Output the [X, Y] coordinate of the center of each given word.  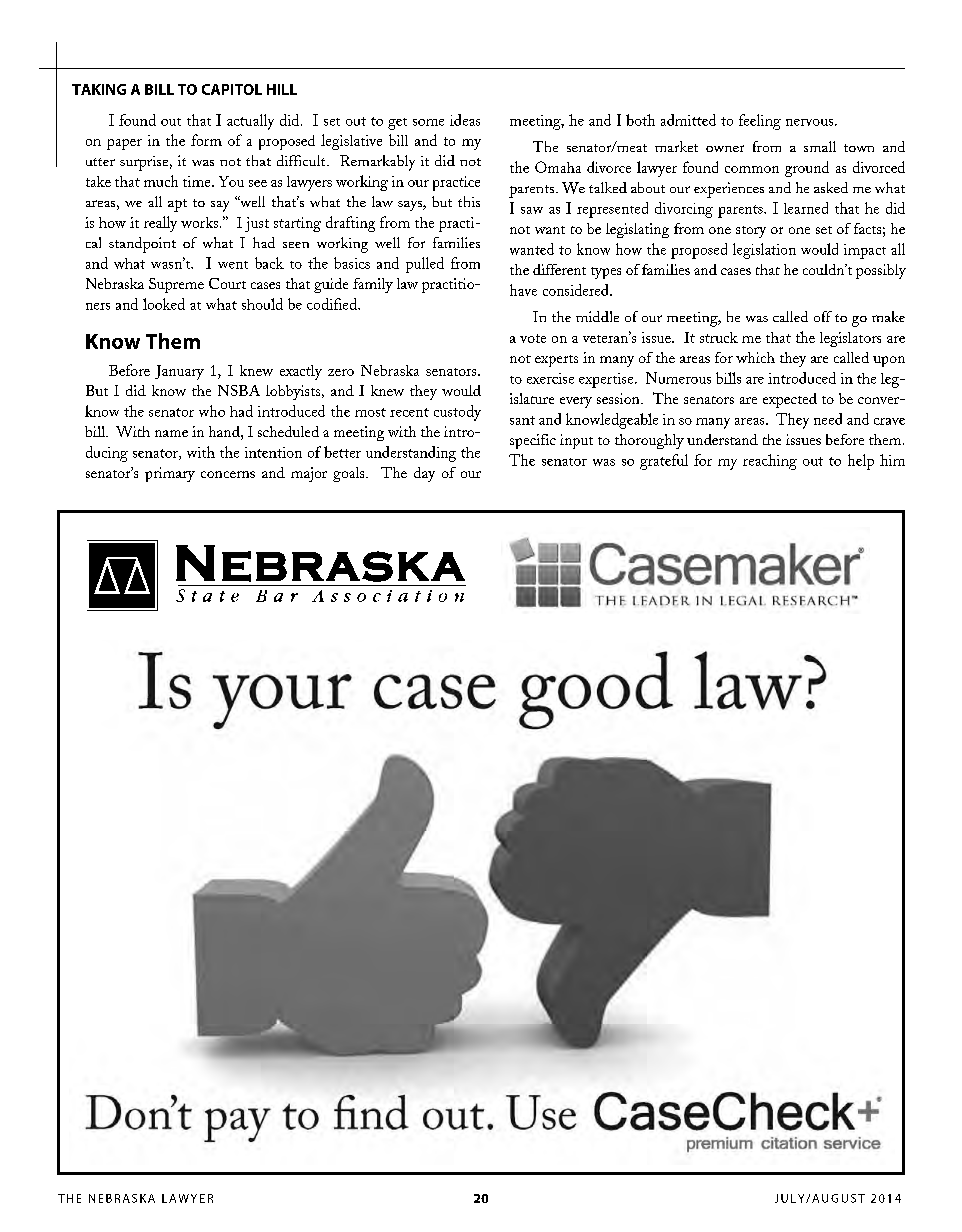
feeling [760, 122]
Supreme [176, 285]
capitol [232, 89]
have [523, 290]
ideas [465, 120]
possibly [881, 271]
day [424, 474]
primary [170, 474]
